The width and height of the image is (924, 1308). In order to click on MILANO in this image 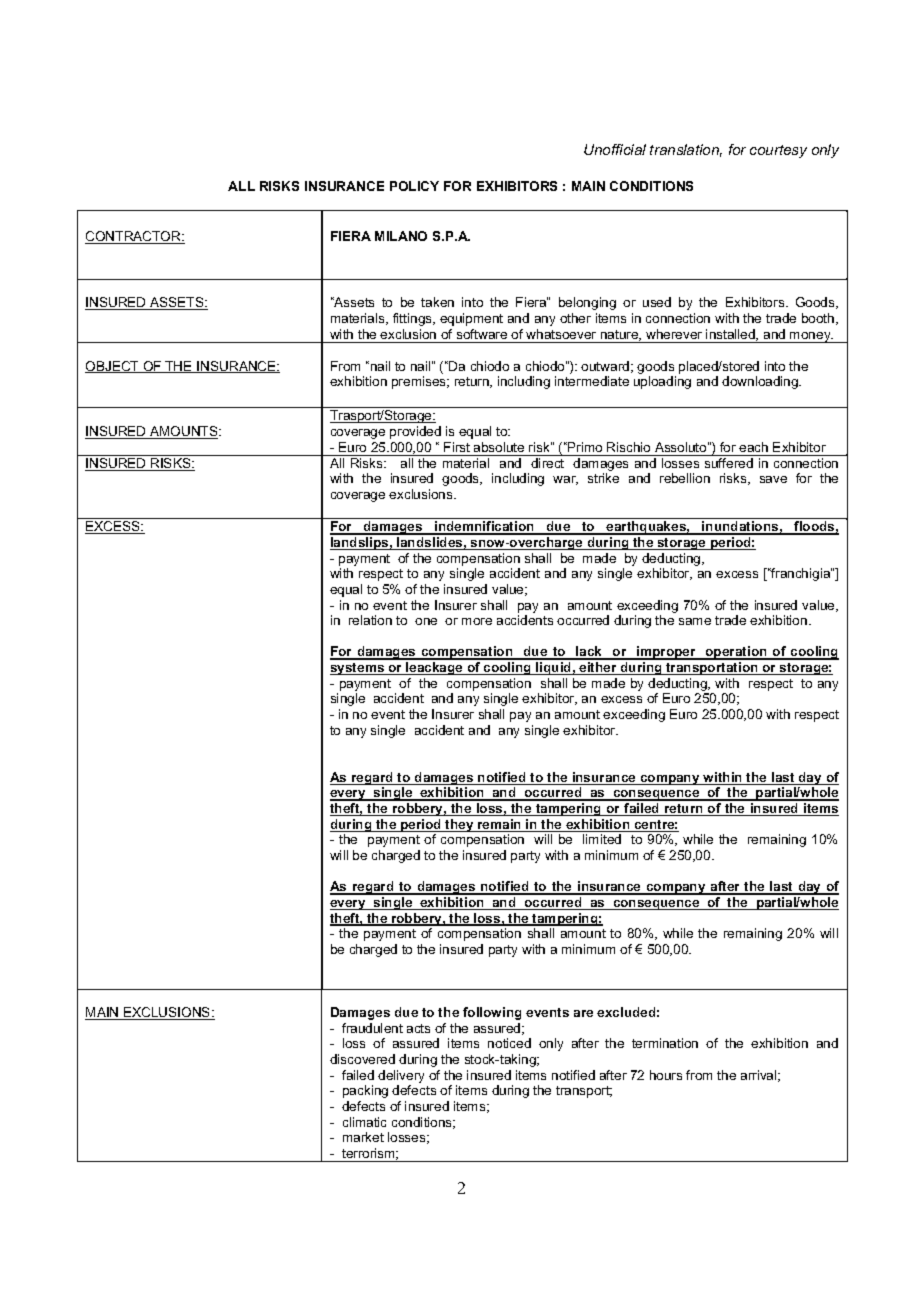, I will do `click(401, 236)`.
